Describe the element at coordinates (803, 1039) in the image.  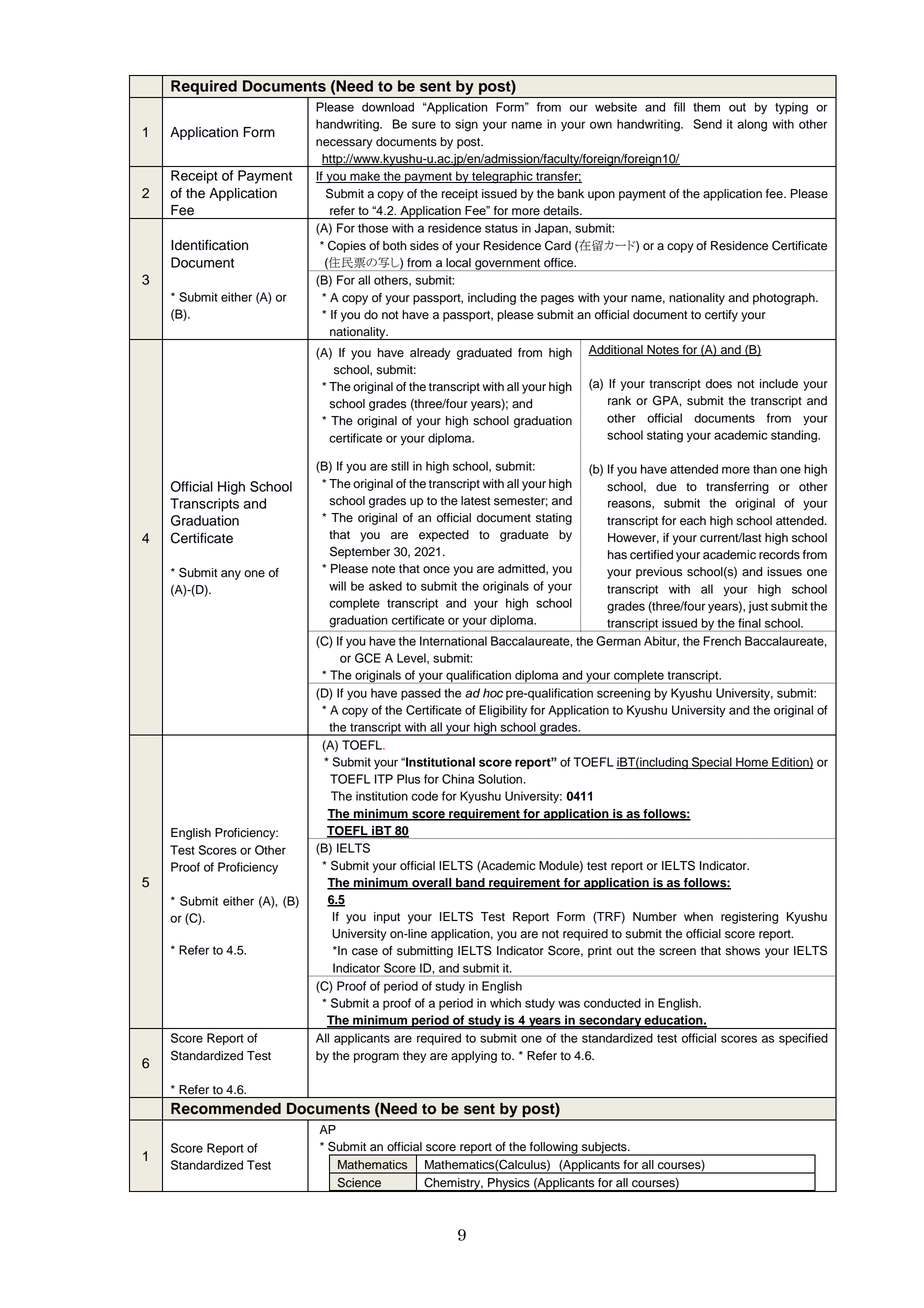
I see `specified` at that location.
